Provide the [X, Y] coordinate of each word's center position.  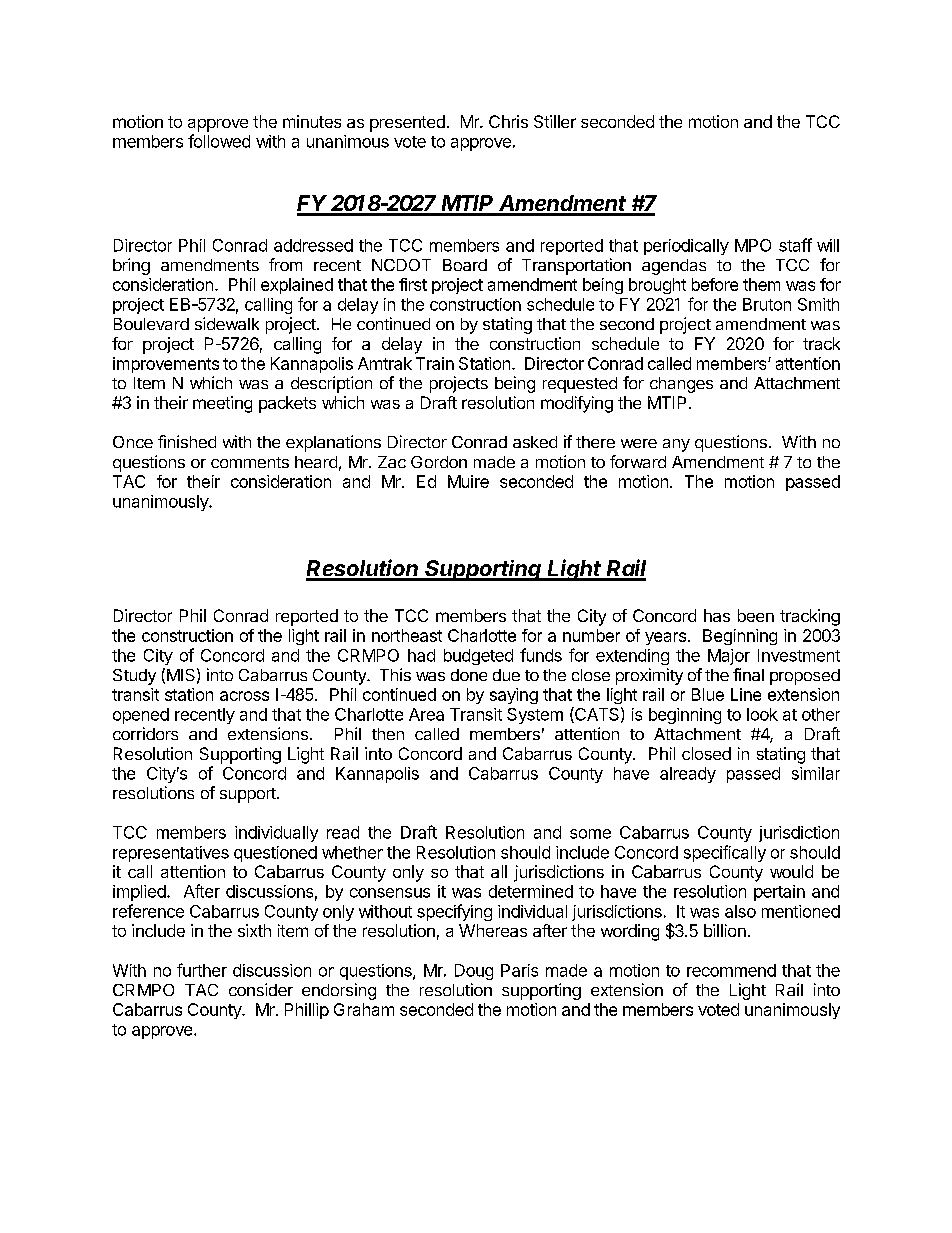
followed [219, 141]
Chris [508, 121]
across [244, 696]
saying [514, 696]
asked [535, 442]
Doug [474, 972]
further [202, 970]
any [676, 445]
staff [795, 245]
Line [746, 694]
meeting [222, 404]
